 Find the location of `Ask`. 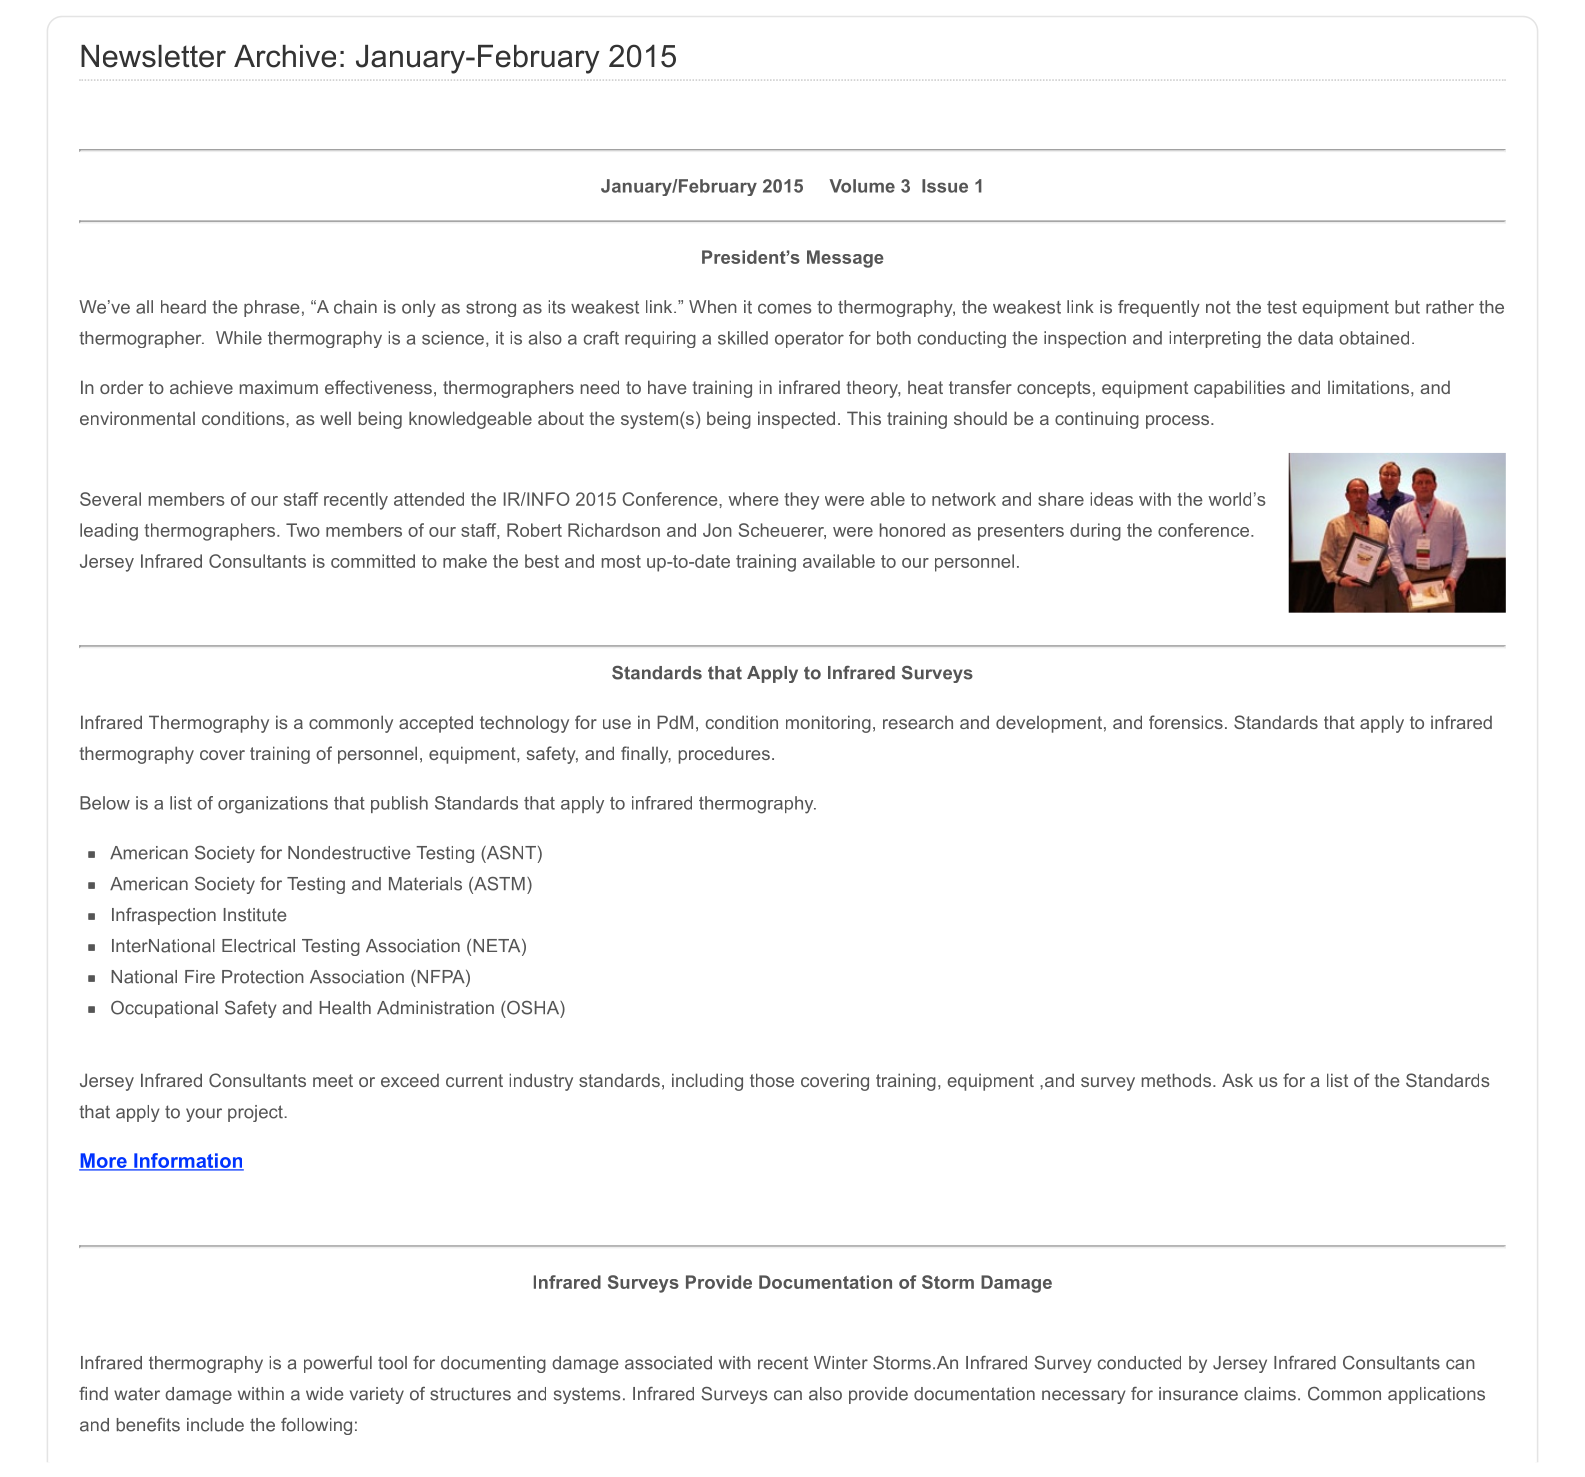

Ask is located at coordinates (1237, 1080).
